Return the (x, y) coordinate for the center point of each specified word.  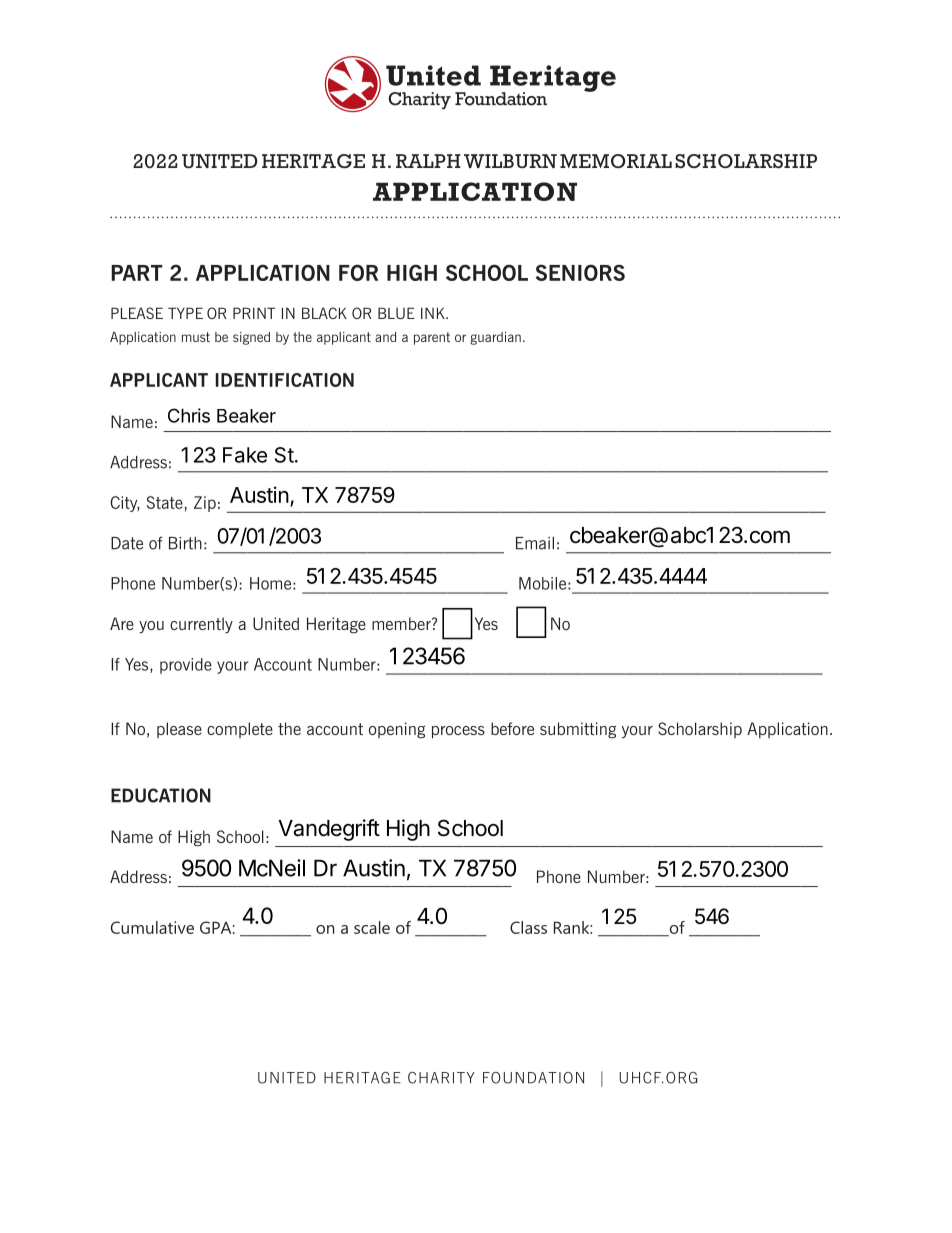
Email (535, 543)
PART (137, 273)
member (402, 623)
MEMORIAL (616, 161)
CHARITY (441, 1078)
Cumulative (152, 927)
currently (201, 625)
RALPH (428, 161)
